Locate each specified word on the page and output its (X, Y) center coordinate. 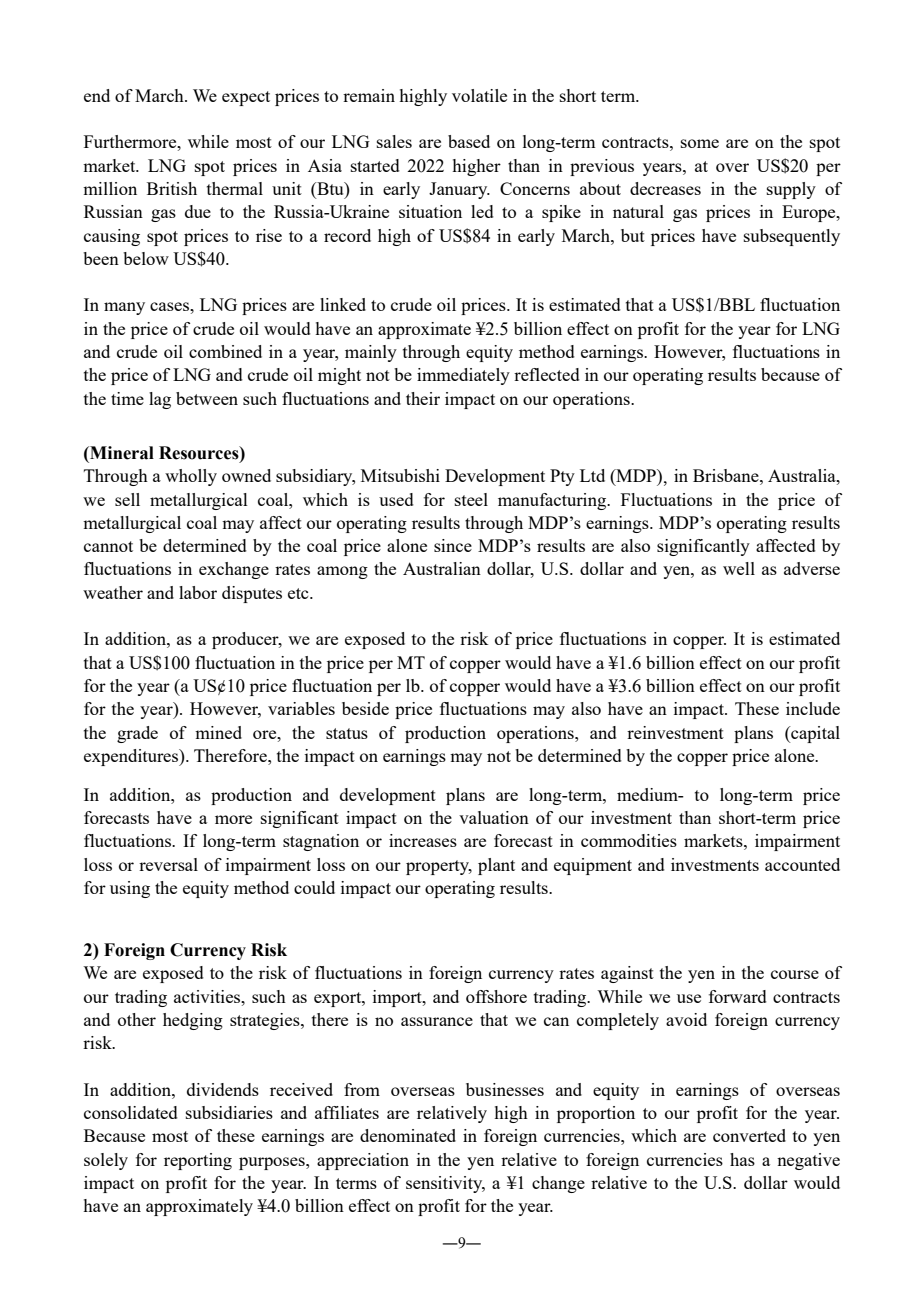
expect (246, 98)
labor (198, 592)
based (469, 141)
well (739, 568)
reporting (198, 1161)
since (453, 545)
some (700, 143)
